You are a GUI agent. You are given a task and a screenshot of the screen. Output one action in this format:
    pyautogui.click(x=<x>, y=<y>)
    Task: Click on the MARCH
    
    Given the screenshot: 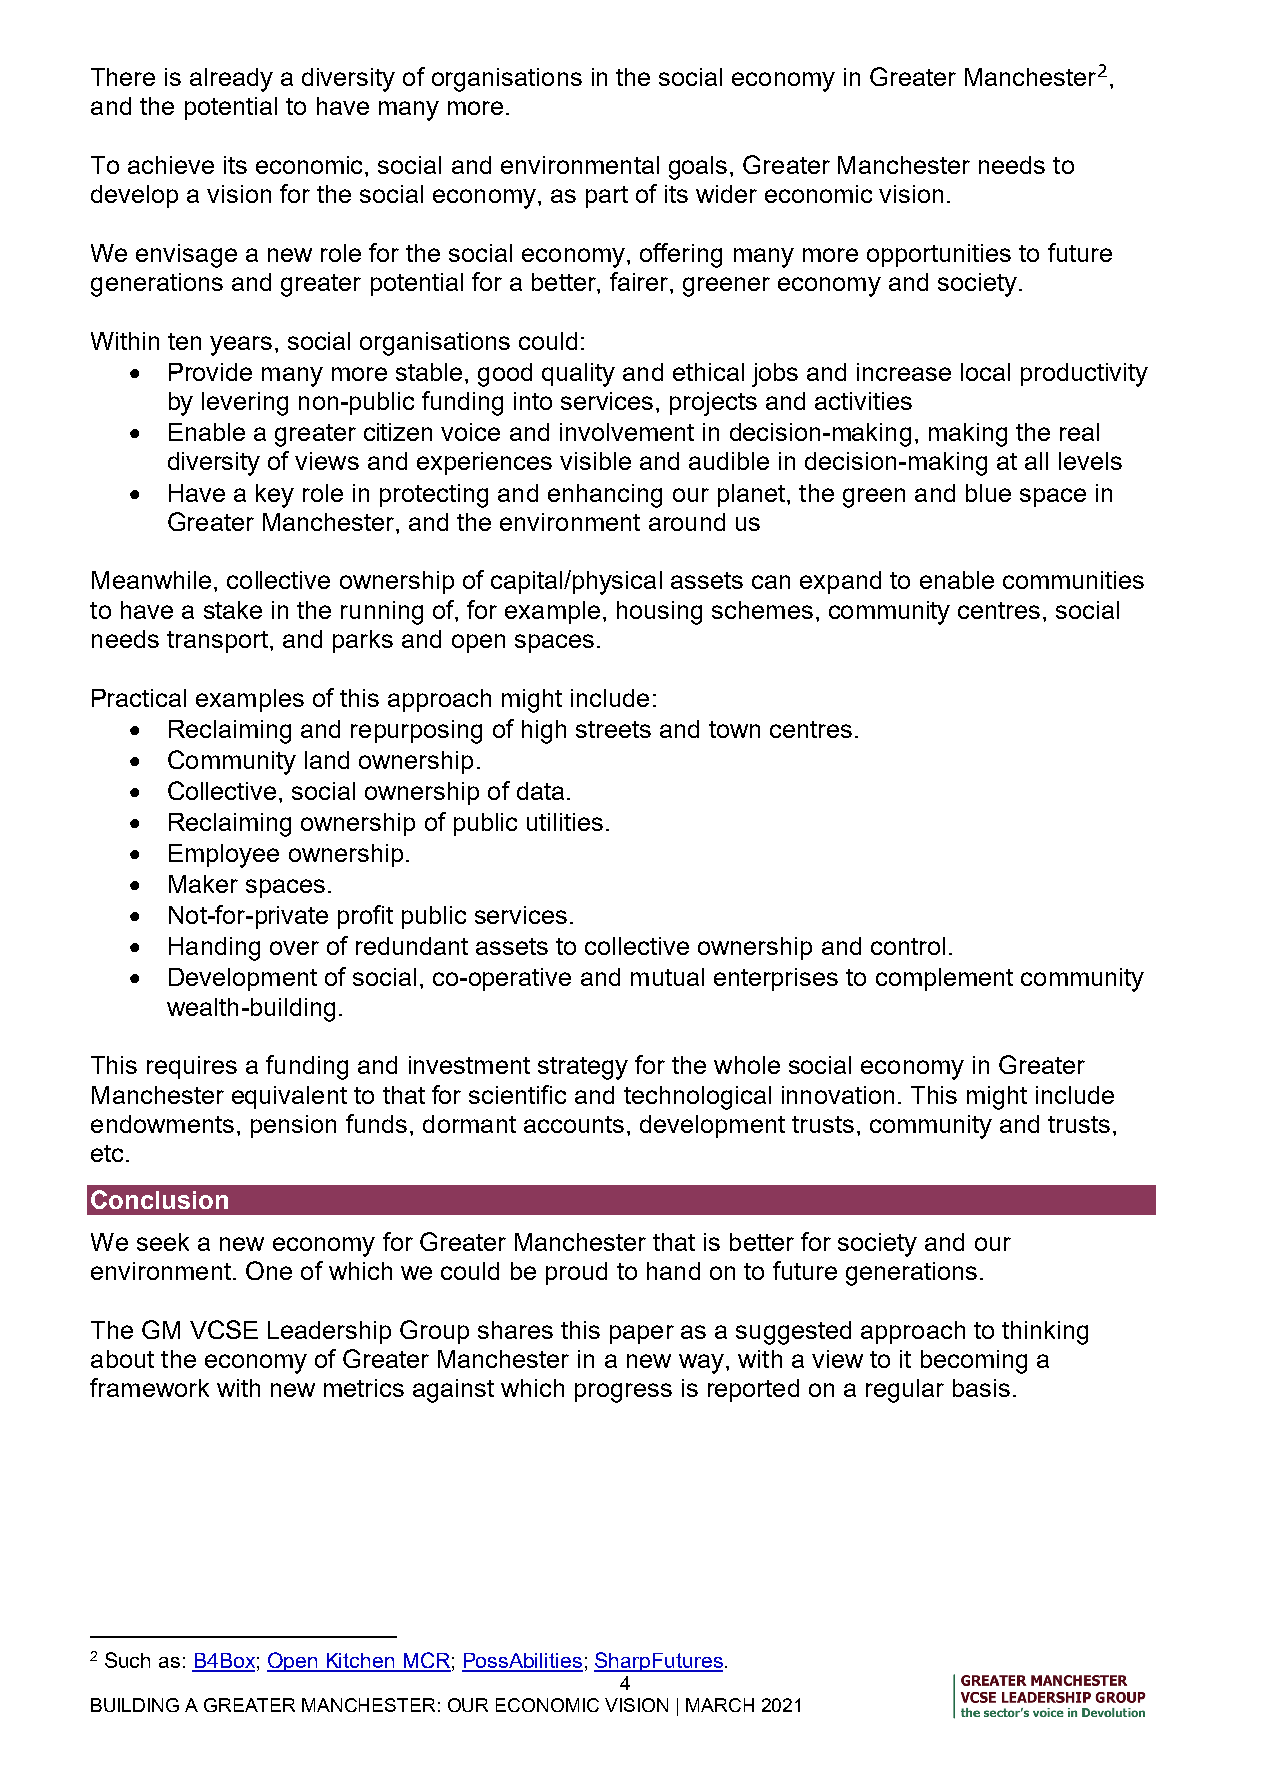 What is the action you would take?
    pyautogui.click(x=720, y=1705)
